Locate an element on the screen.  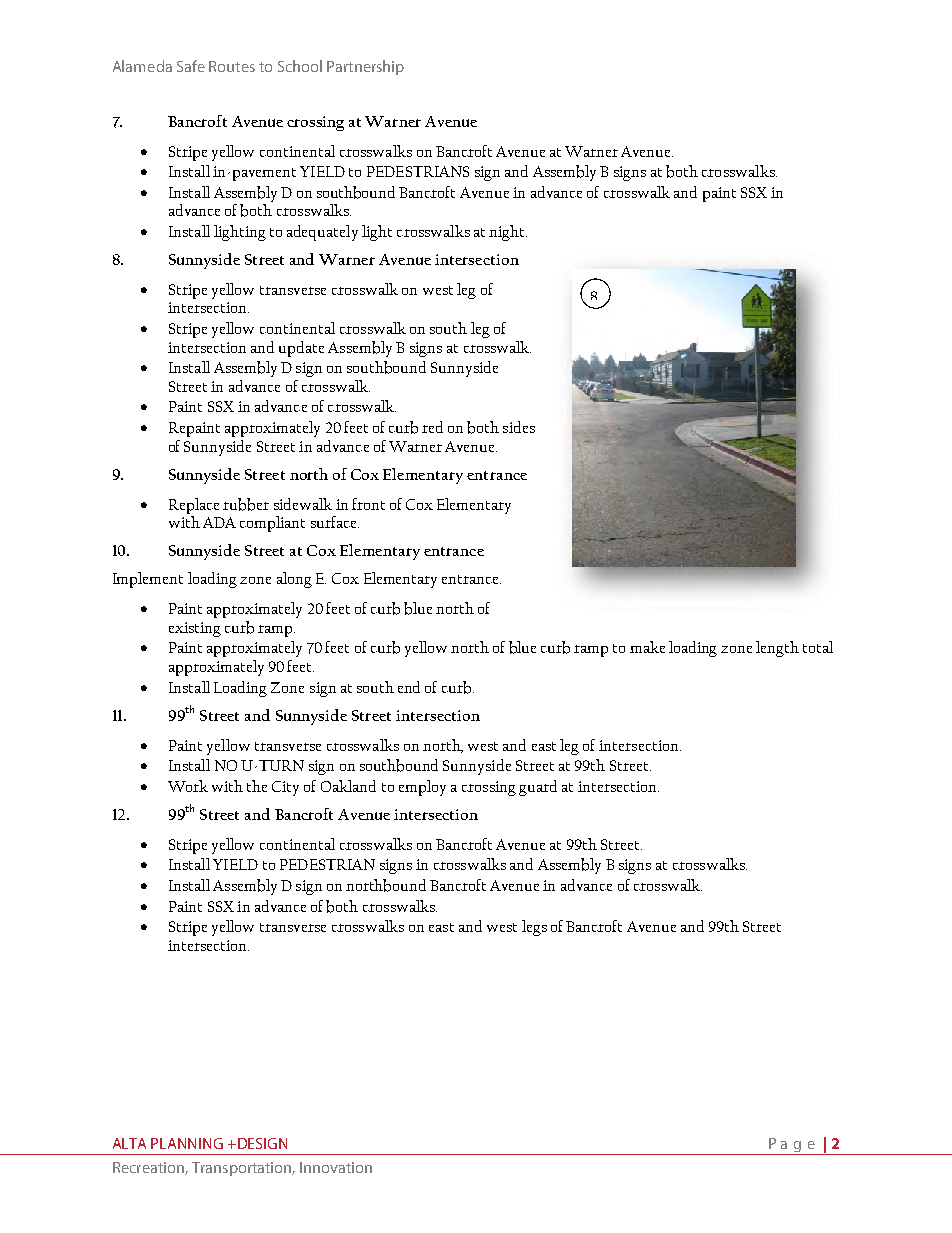
Innovation is located at coordinates (336, 1167).
